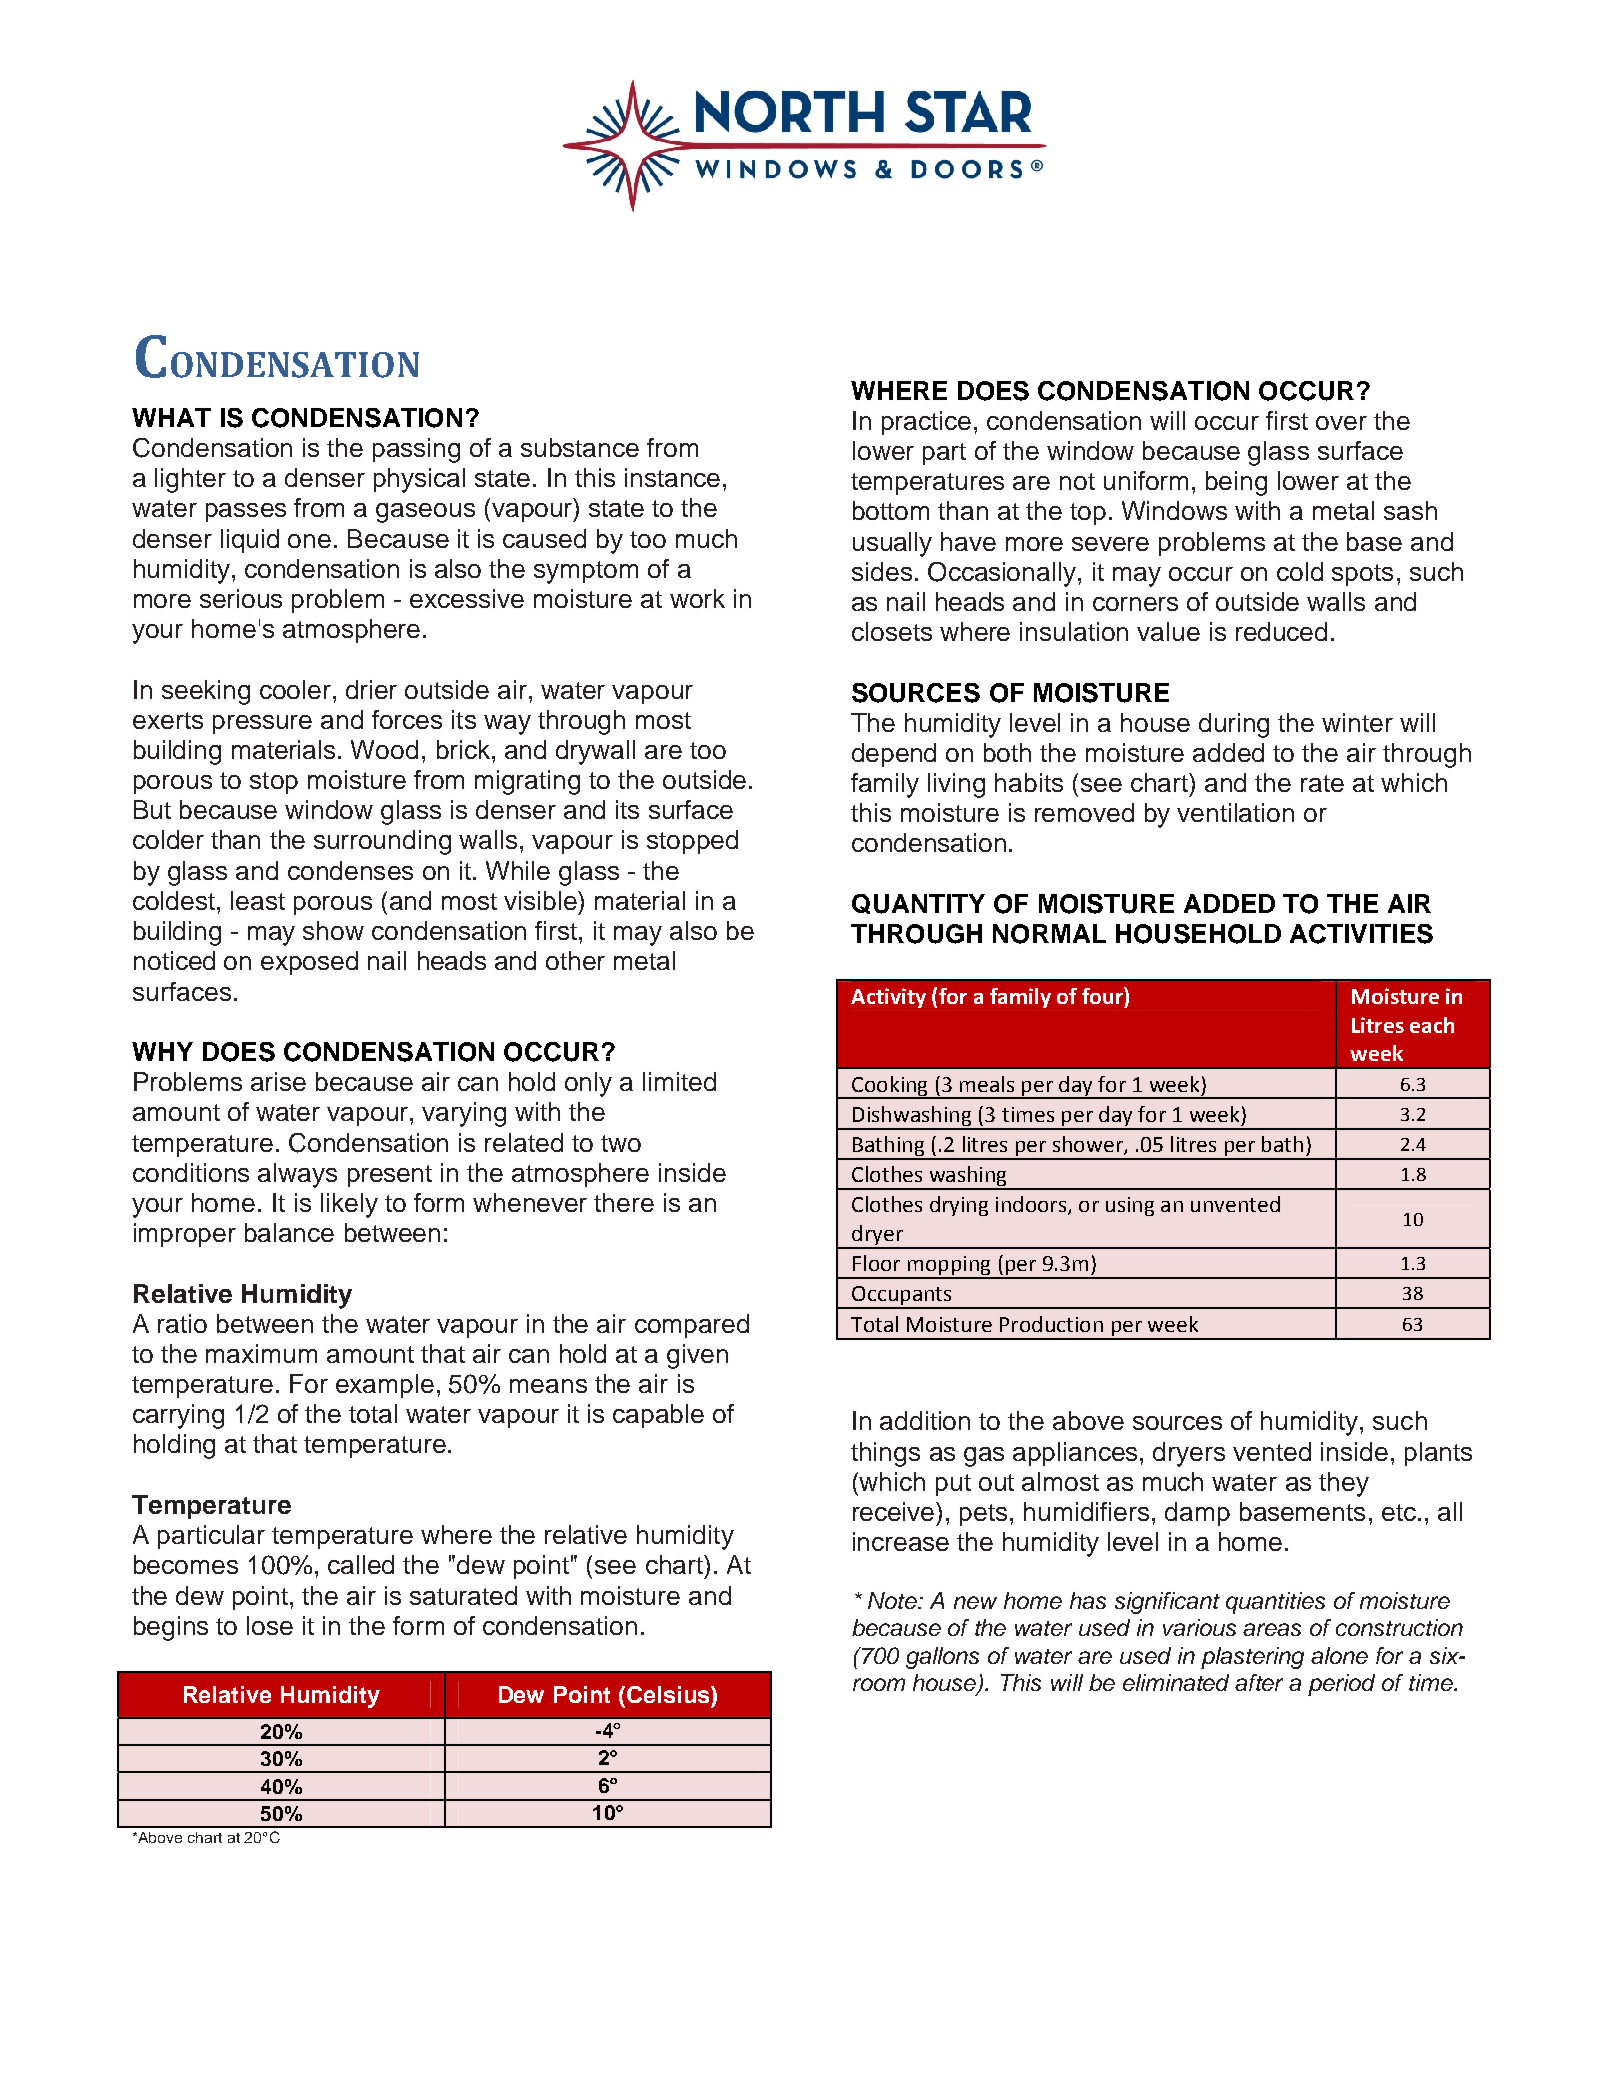 This screenshot has width=1608, height=2080. I want to click on being, so click(1236, 483).
